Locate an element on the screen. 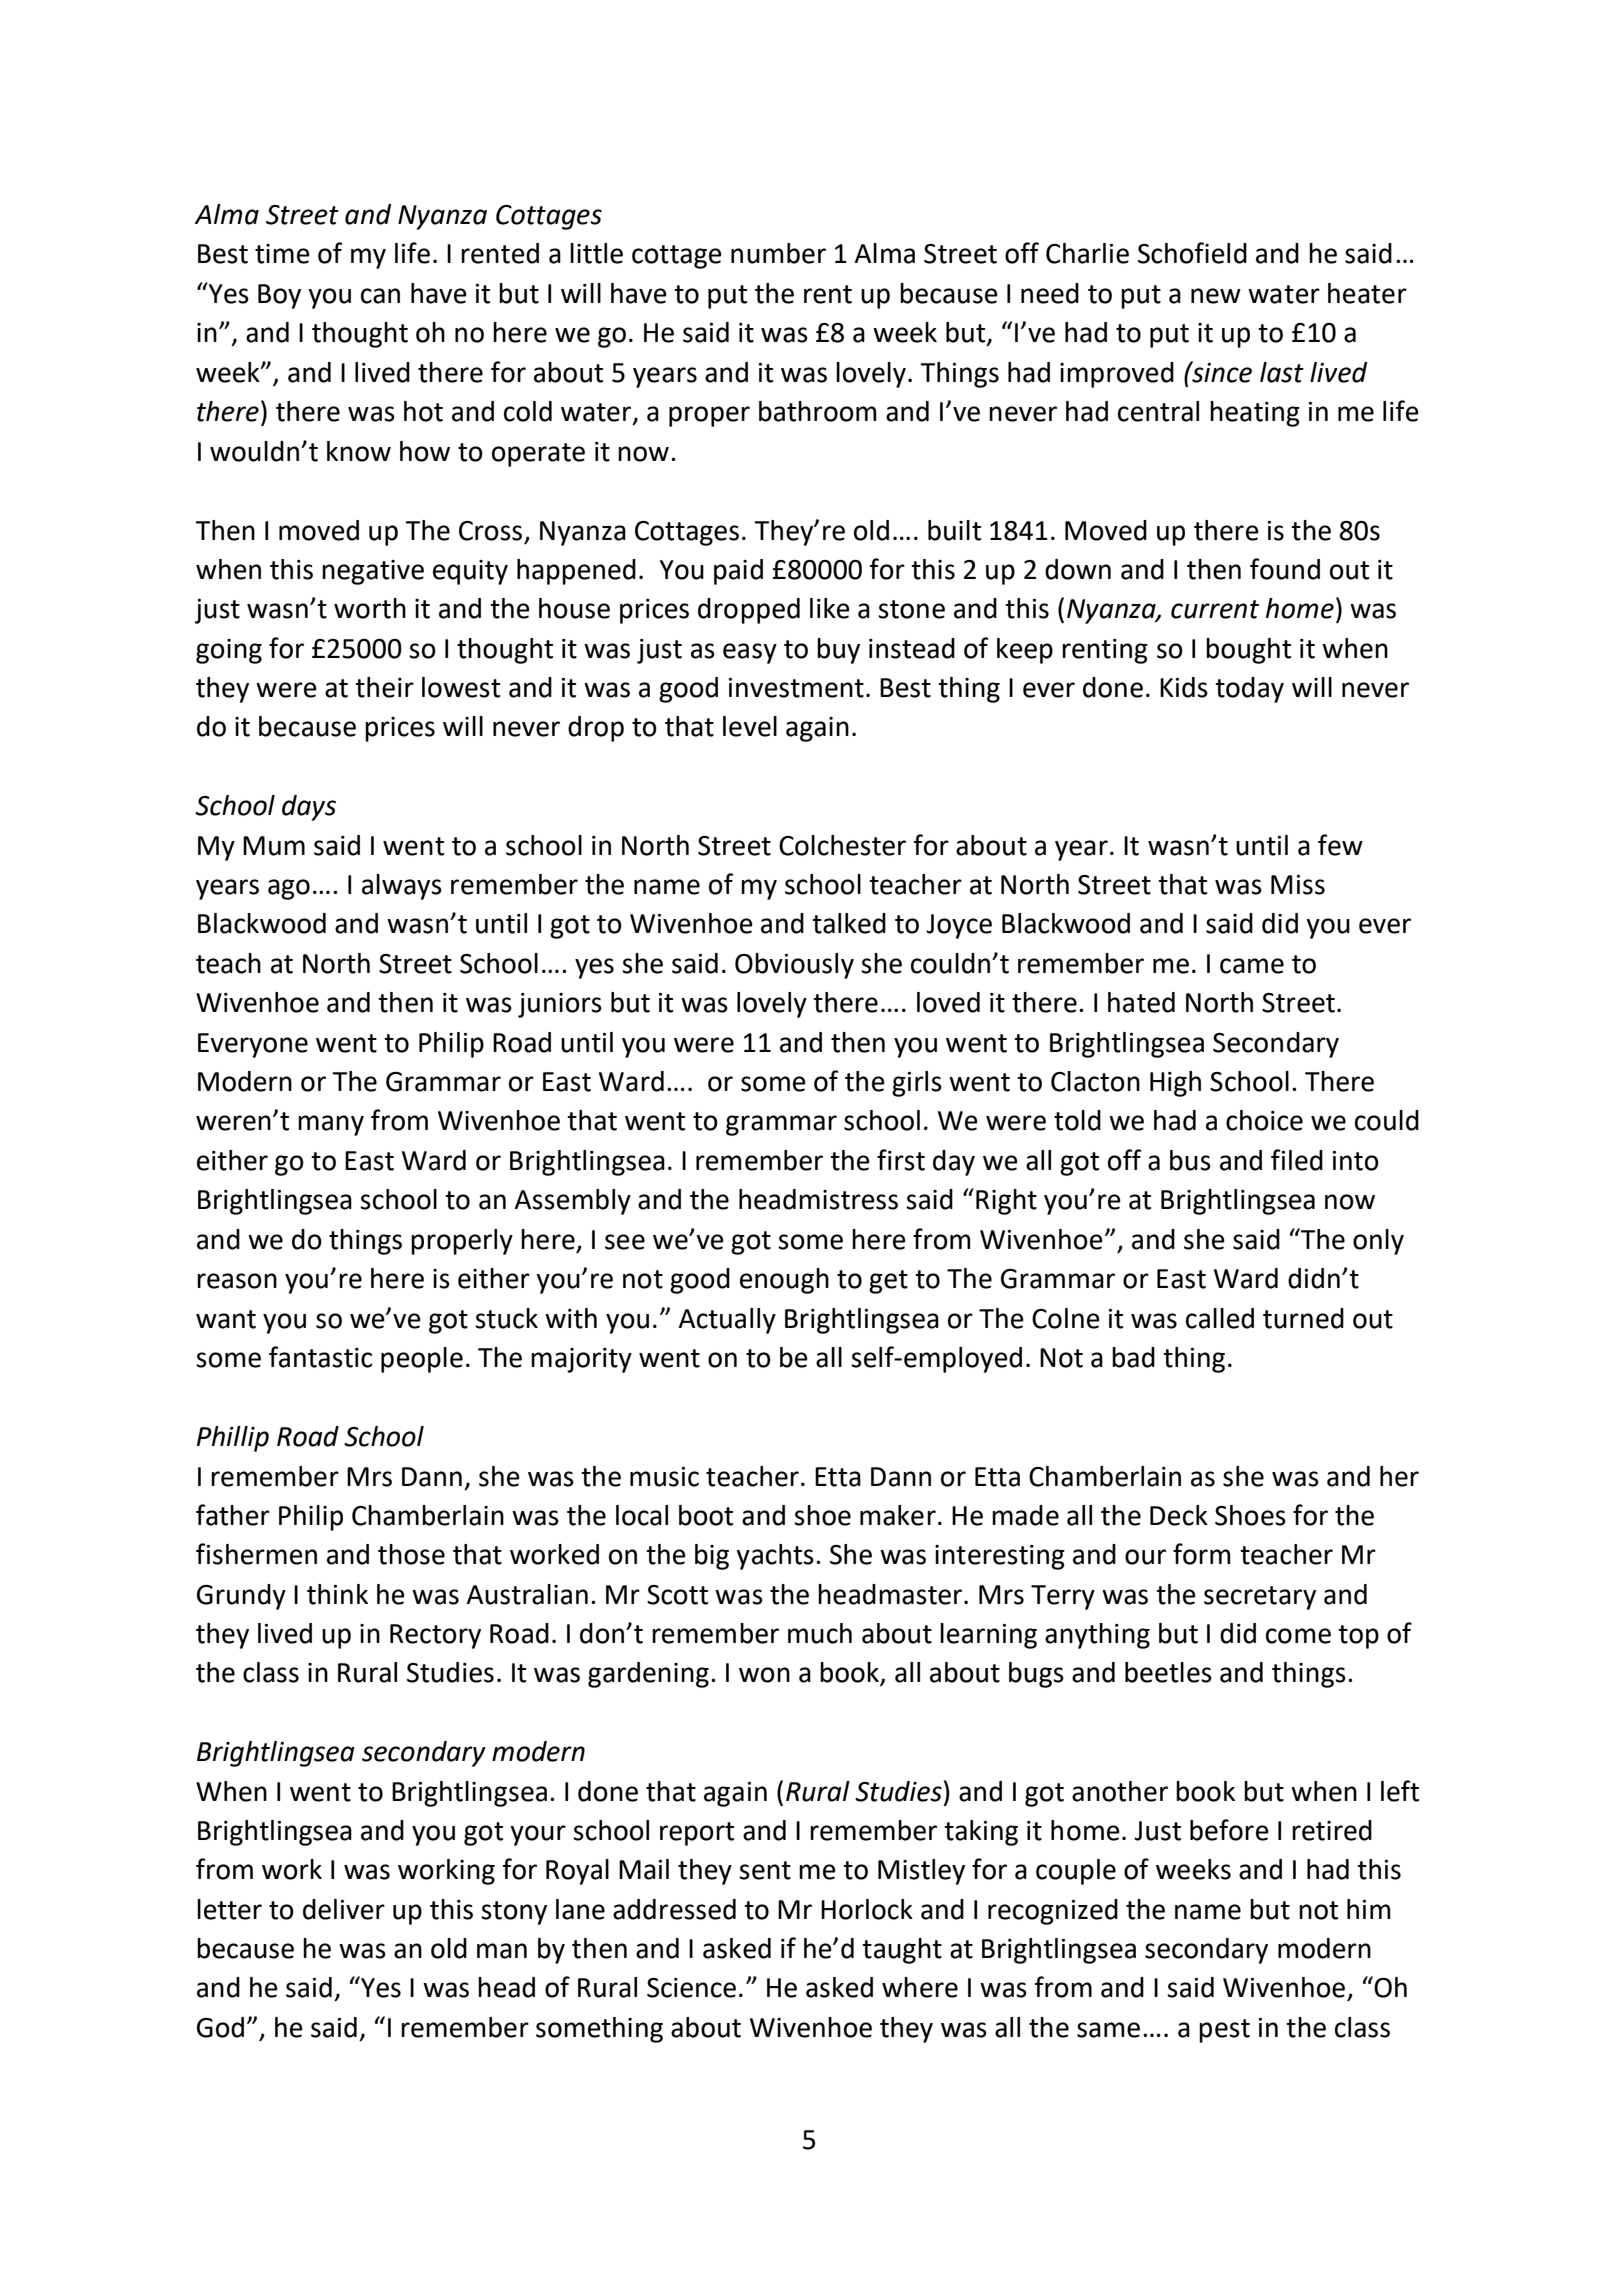 Image resolution: width=1619 pixels, height=2289 pixels. many is located at coordinates (331, 1125).
